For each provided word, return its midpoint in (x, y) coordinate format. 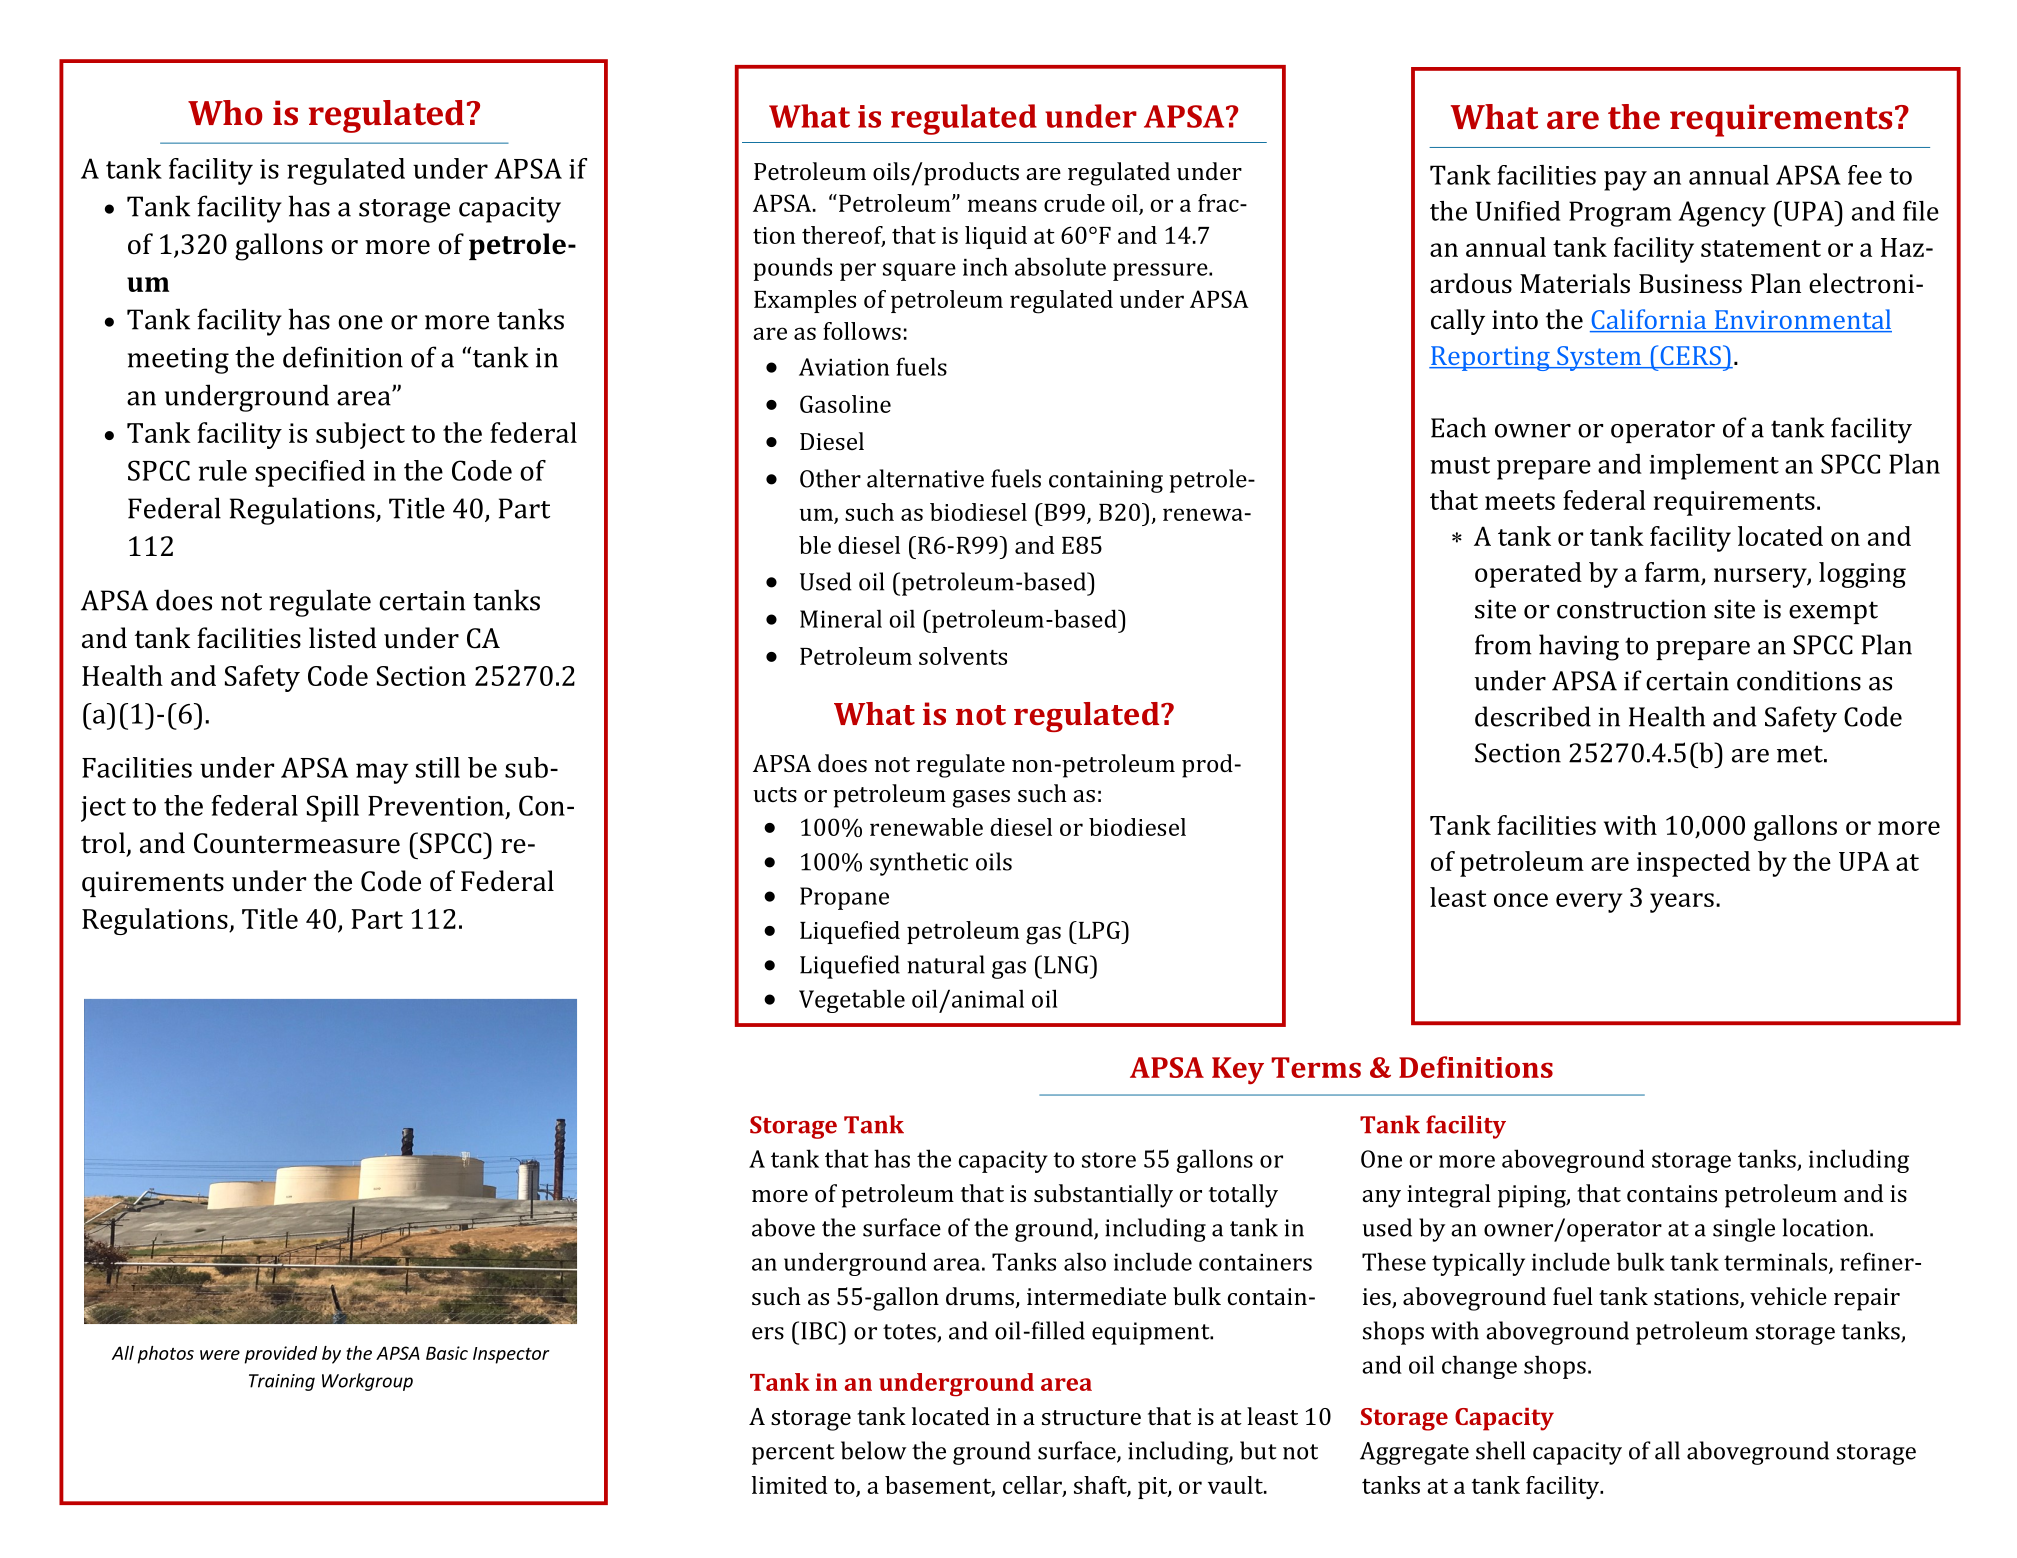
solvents (963, 656)
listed (343, 638)
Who (225, 113)
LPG (1099, 930)
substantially (1103, 1196)
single (1744, 1230)
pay (1625, 181)
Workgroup (367, 1382)
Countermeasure (297, 843)
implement (1714, 467)
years (1682, 903)
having (1579, 647)
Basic (447, 1353)
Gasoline (845, 404)
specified (310, 473)
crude (1074, 203)
